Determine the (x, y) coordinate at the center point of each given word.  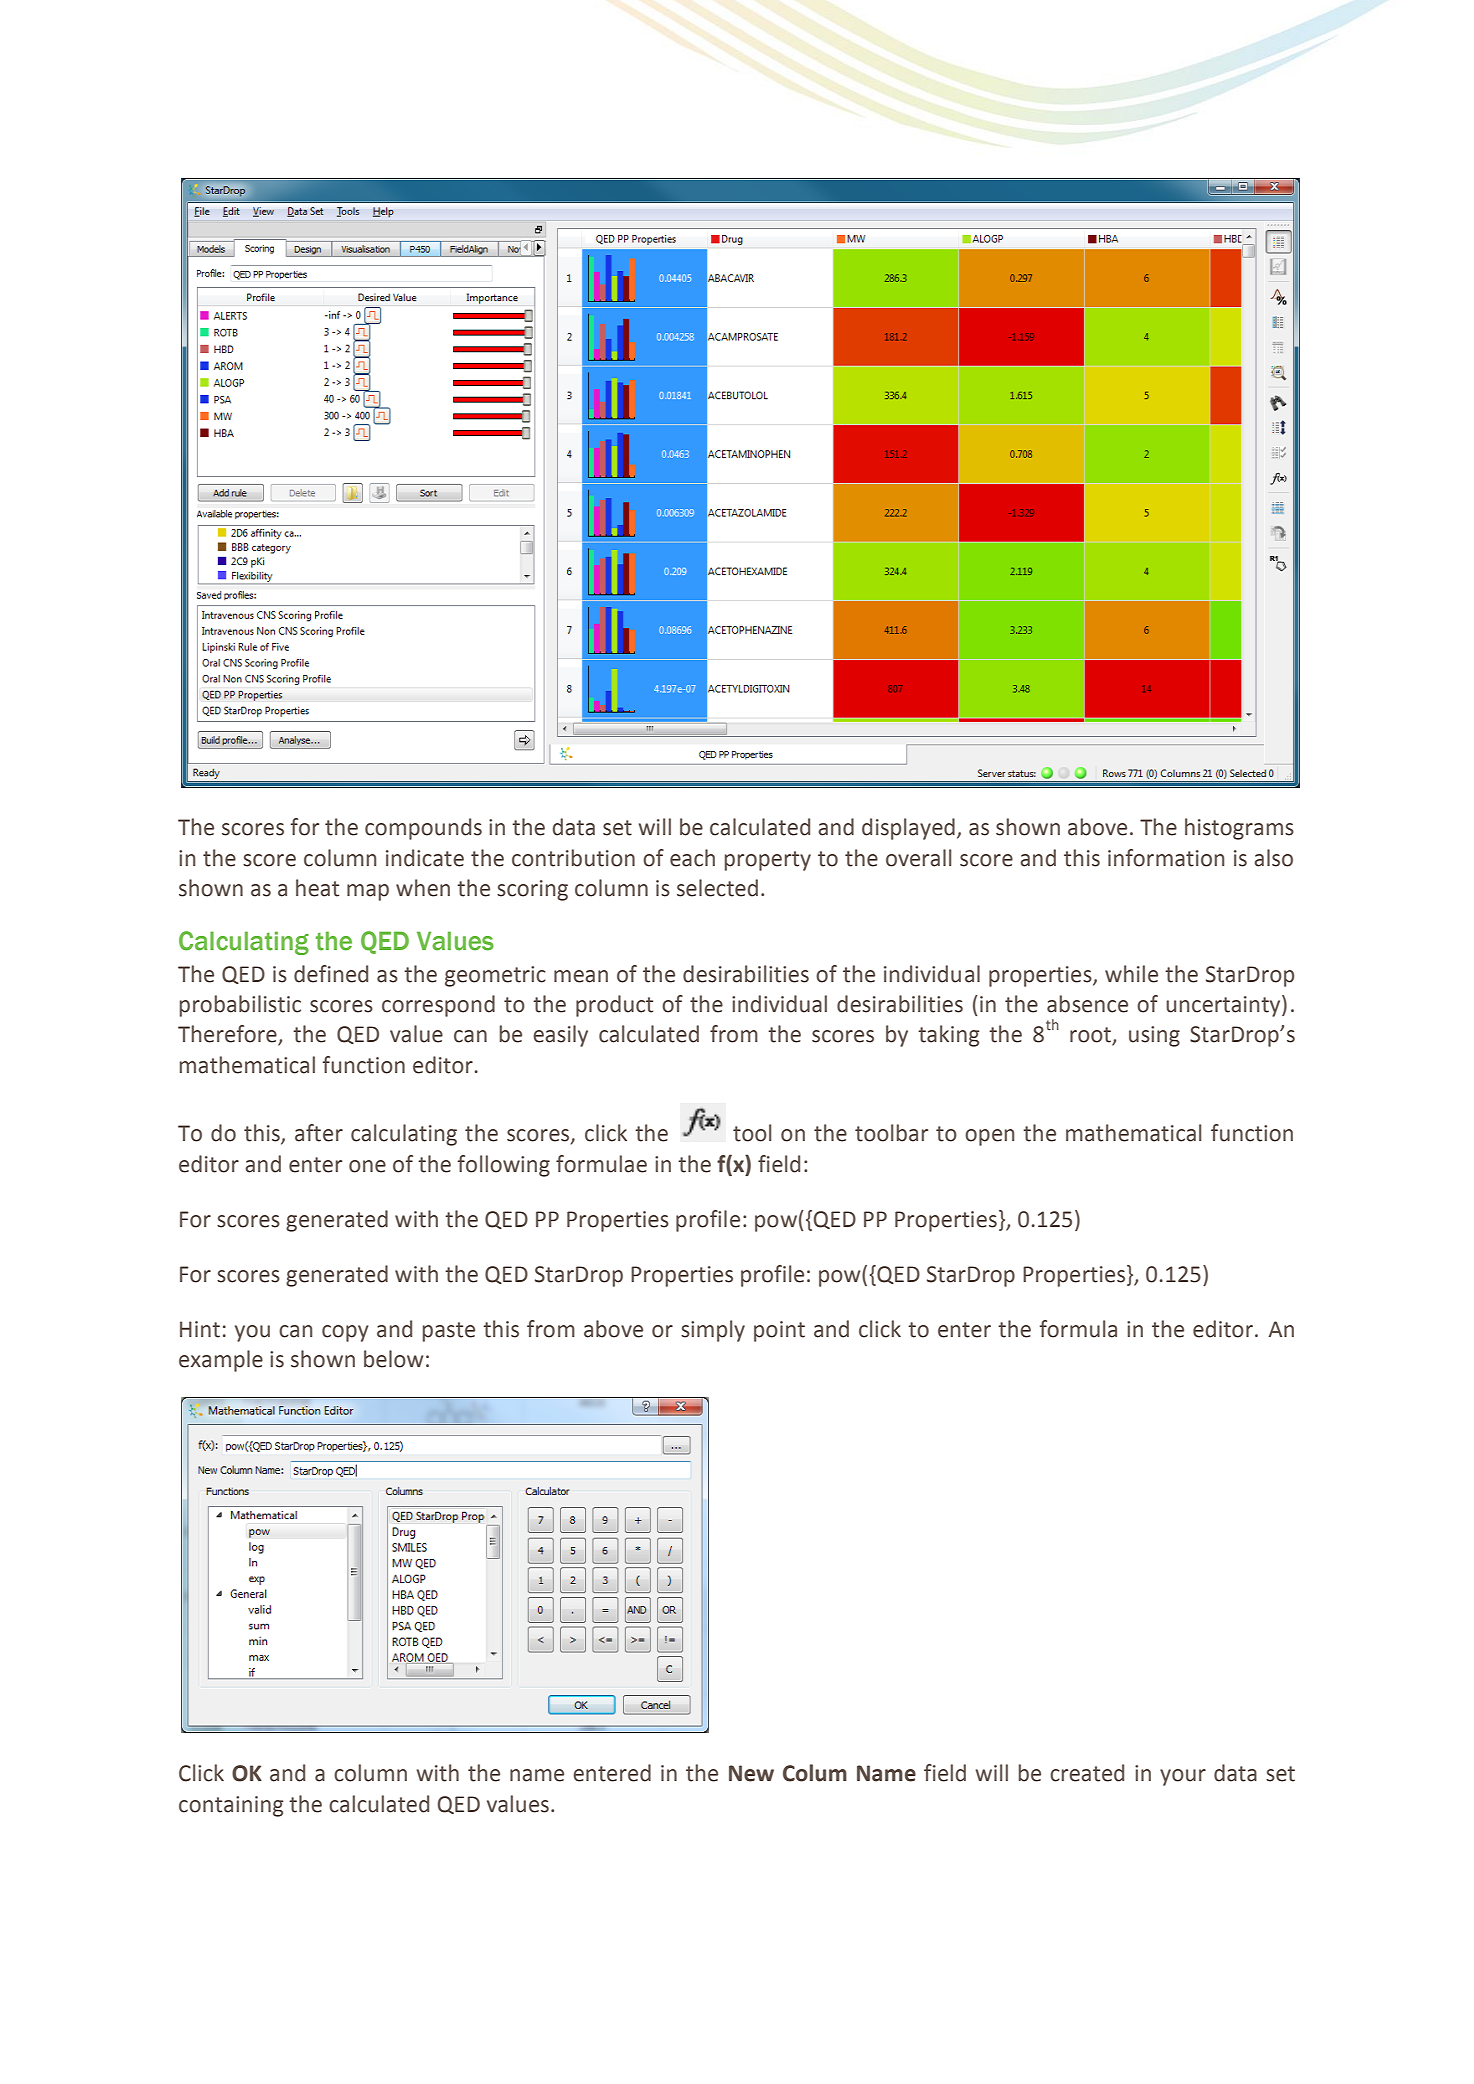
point (779, 1331)
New (751, 1773)
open (989, 1137)
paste (449, 1332)
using (1154, 1036)
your (1183, 1777)
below (393, 1359)
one (367, 1166)
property (768, 861)
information (1166, 858)
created (1087, 1773)
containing (231, 1806)
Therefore (228, 1035)
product (614, 1006)
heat (317, 888)
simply (713, 1331)
